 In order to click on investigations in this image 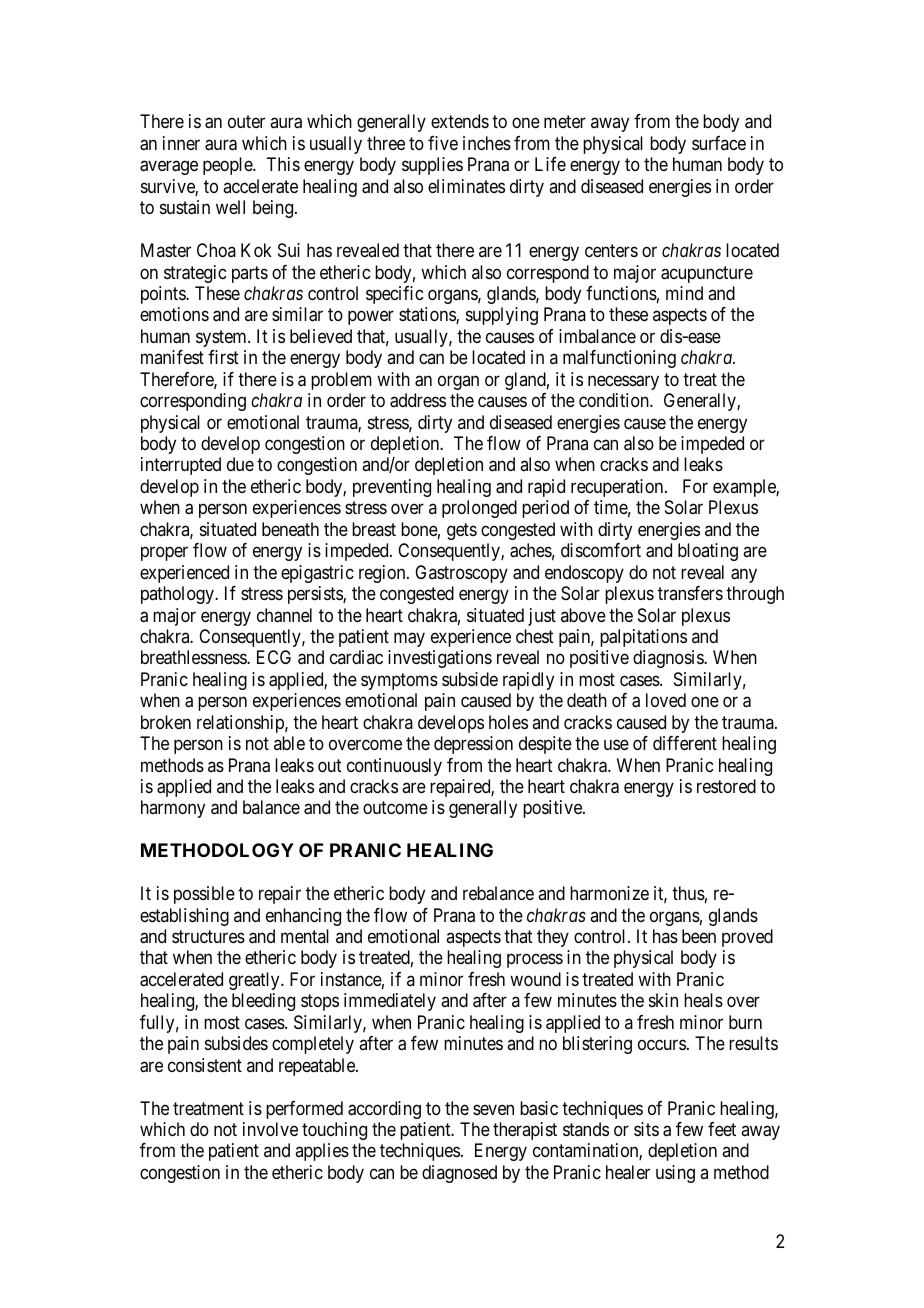, I will do `click(440, 659)`.
